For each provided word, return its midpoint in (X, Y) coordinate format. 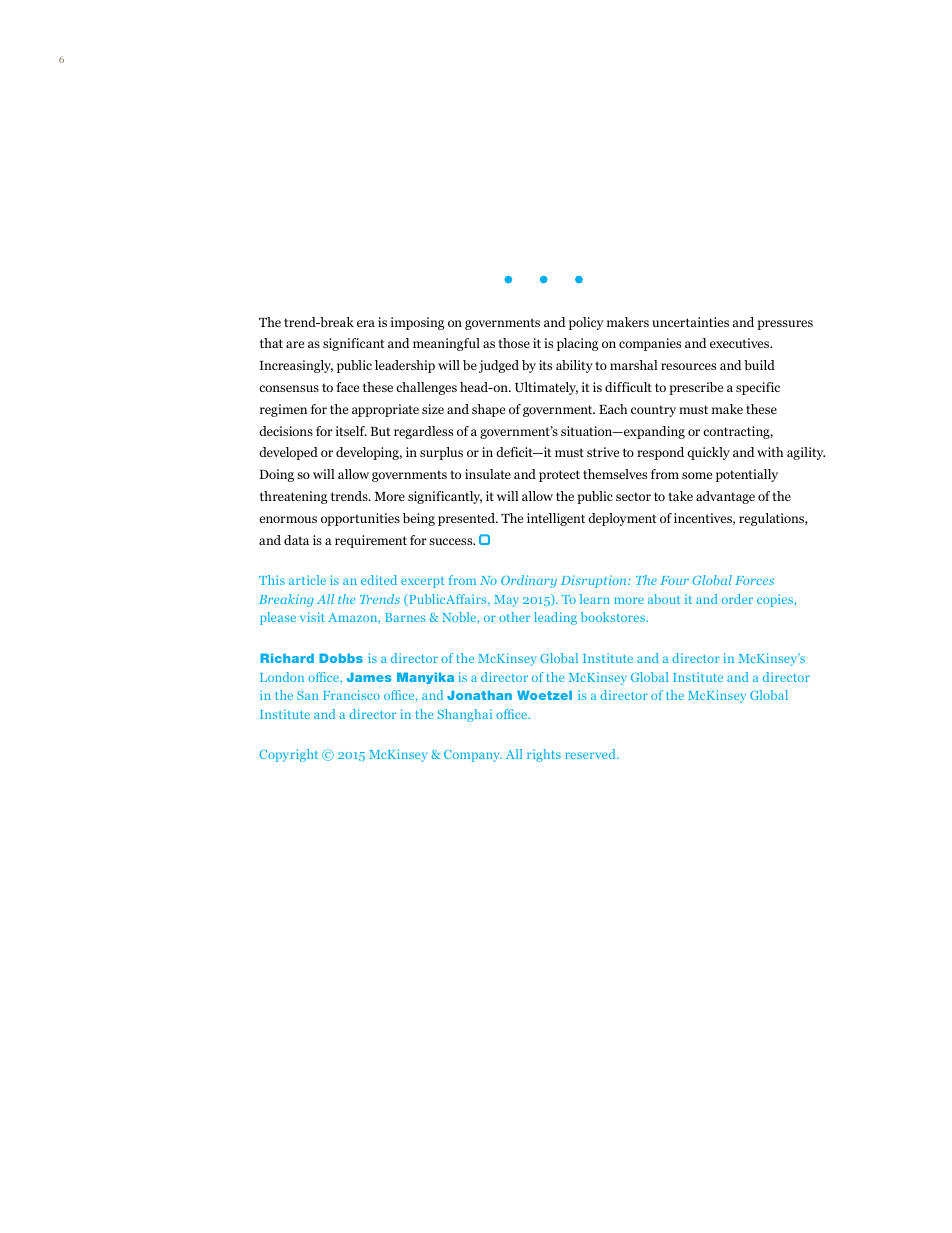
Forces (754, 580)
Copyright (288, 755)
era (366, 323)
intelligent (556, 519)
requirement (371, 541)
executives (741, 343)
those (514, 343)
